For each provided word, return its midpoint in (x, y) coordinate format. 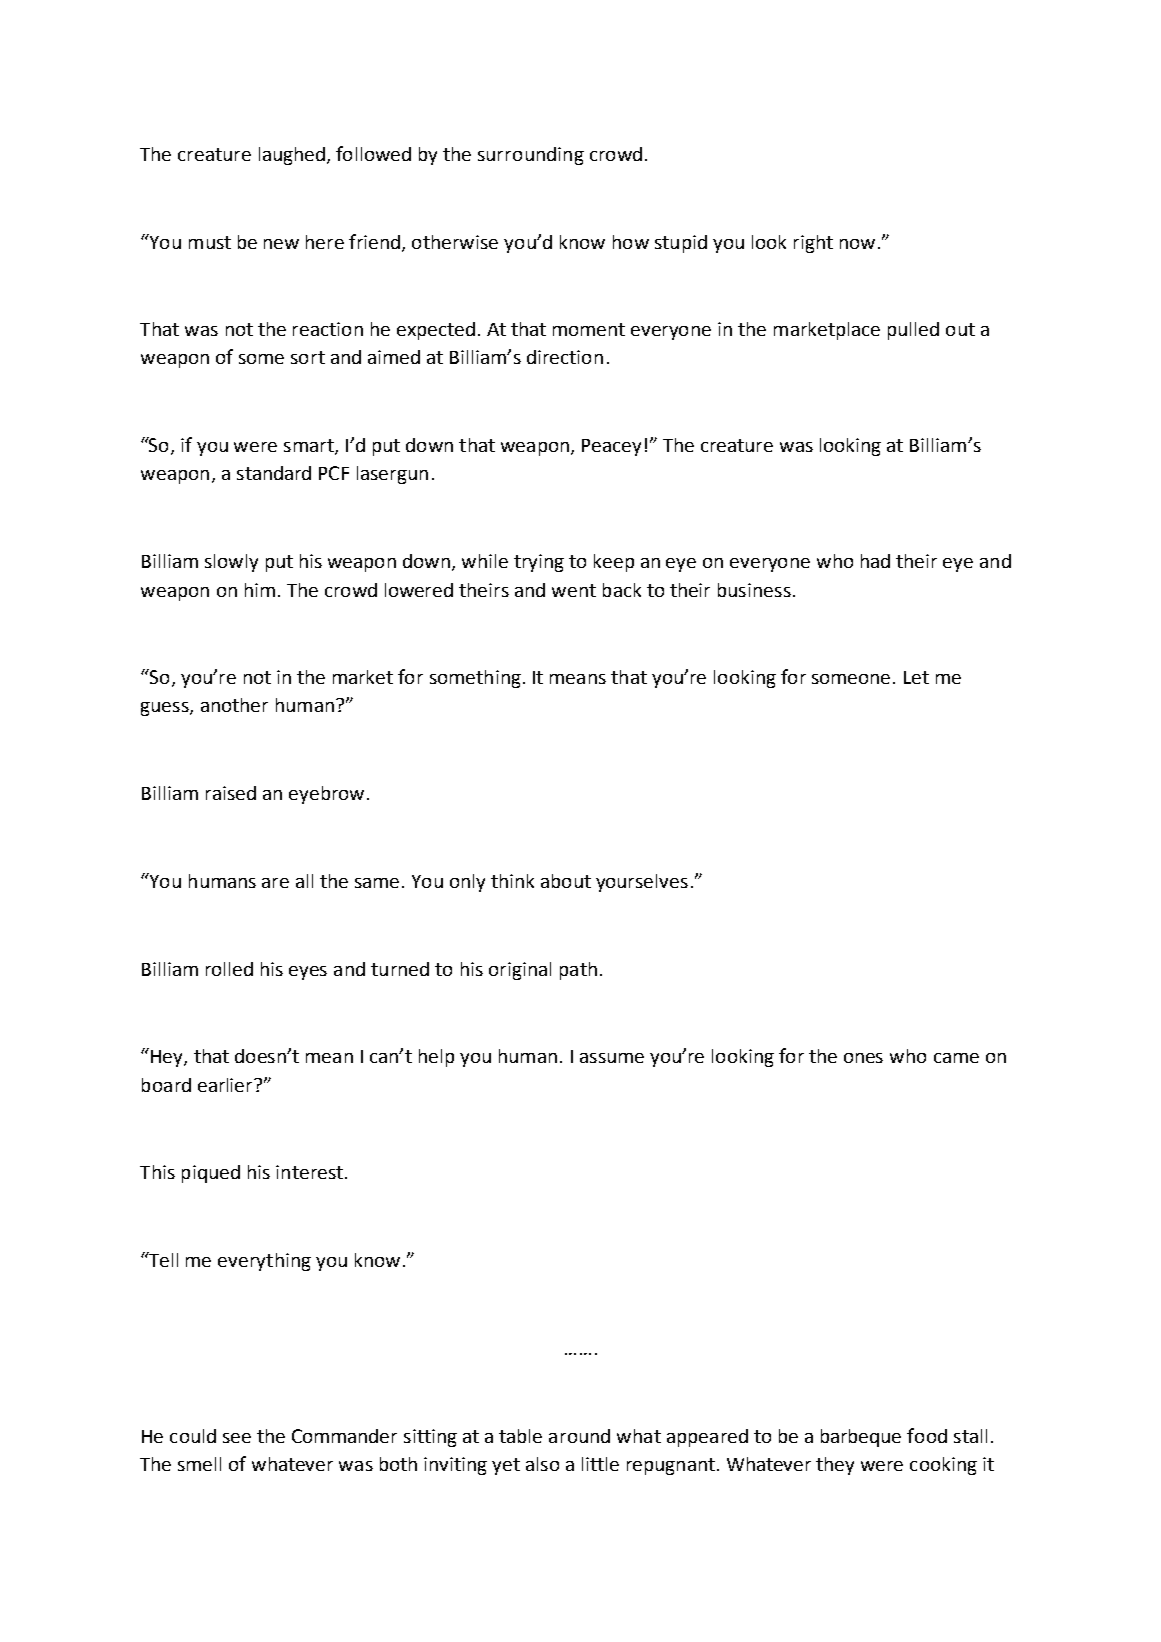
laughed (293, 156)
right (813, 244)
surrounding (531, 156)
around (579, 1436)
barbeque (861, 1438)
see (237, 1438)
